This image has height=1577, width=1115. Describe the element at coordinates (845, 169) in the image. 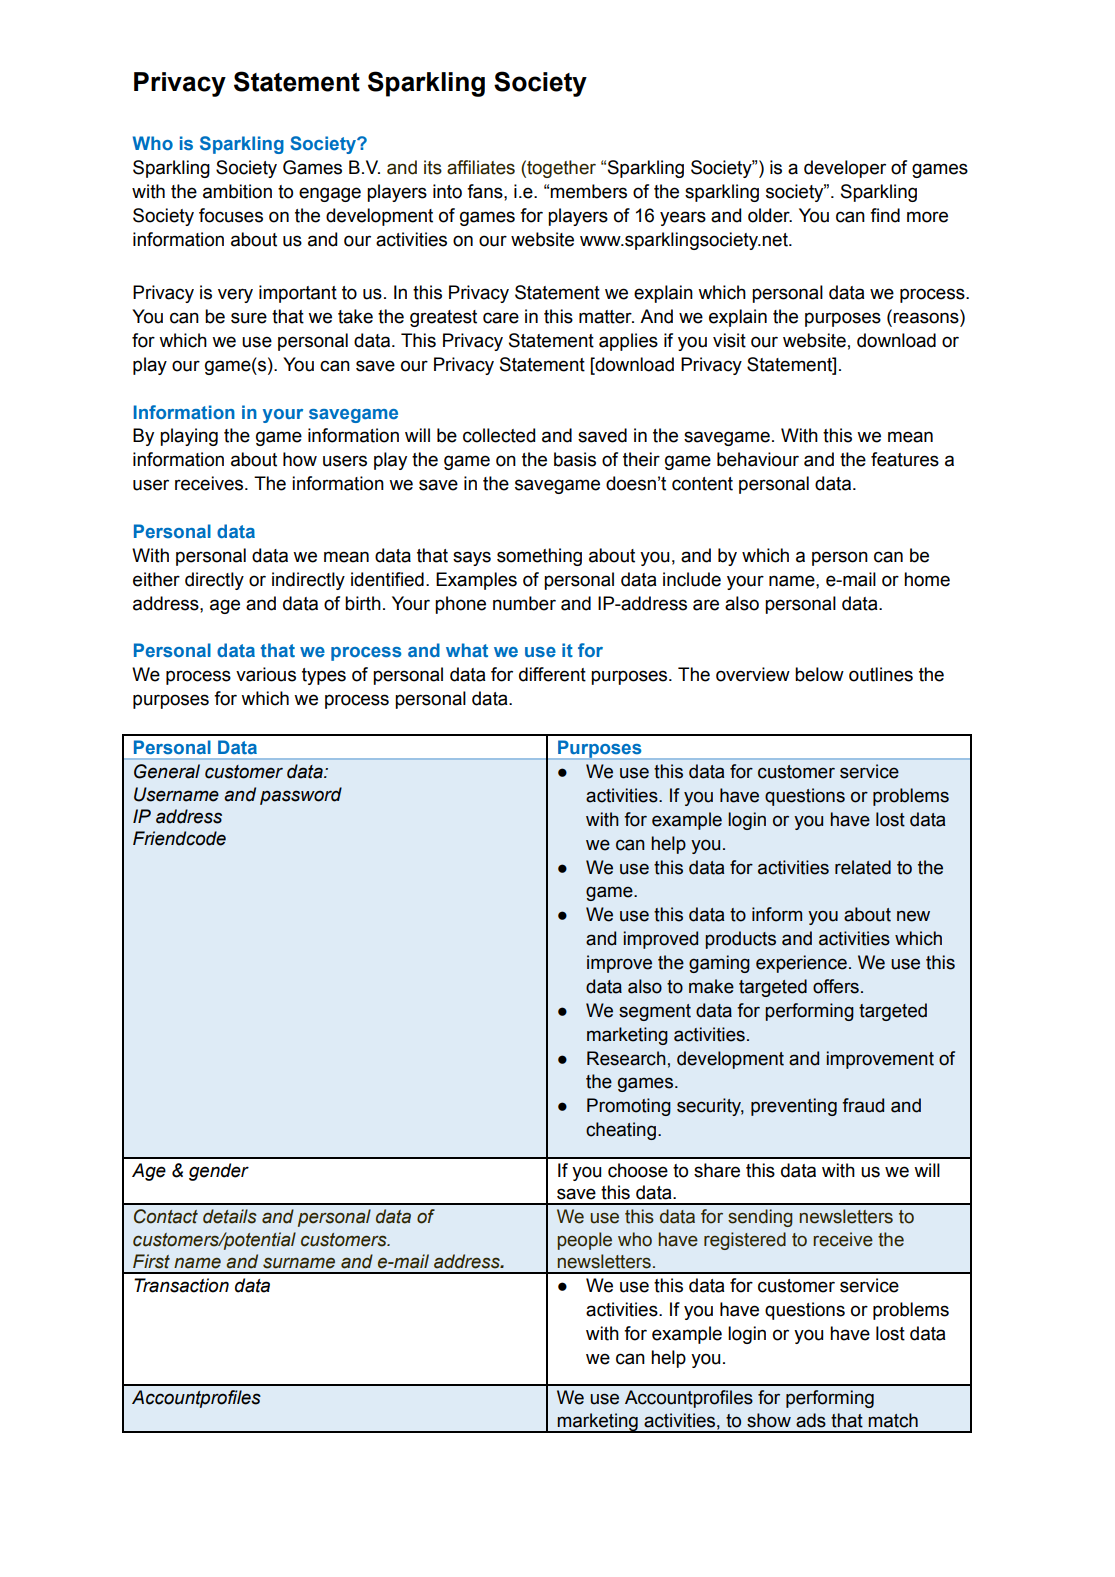

I see `developer` at that location.
